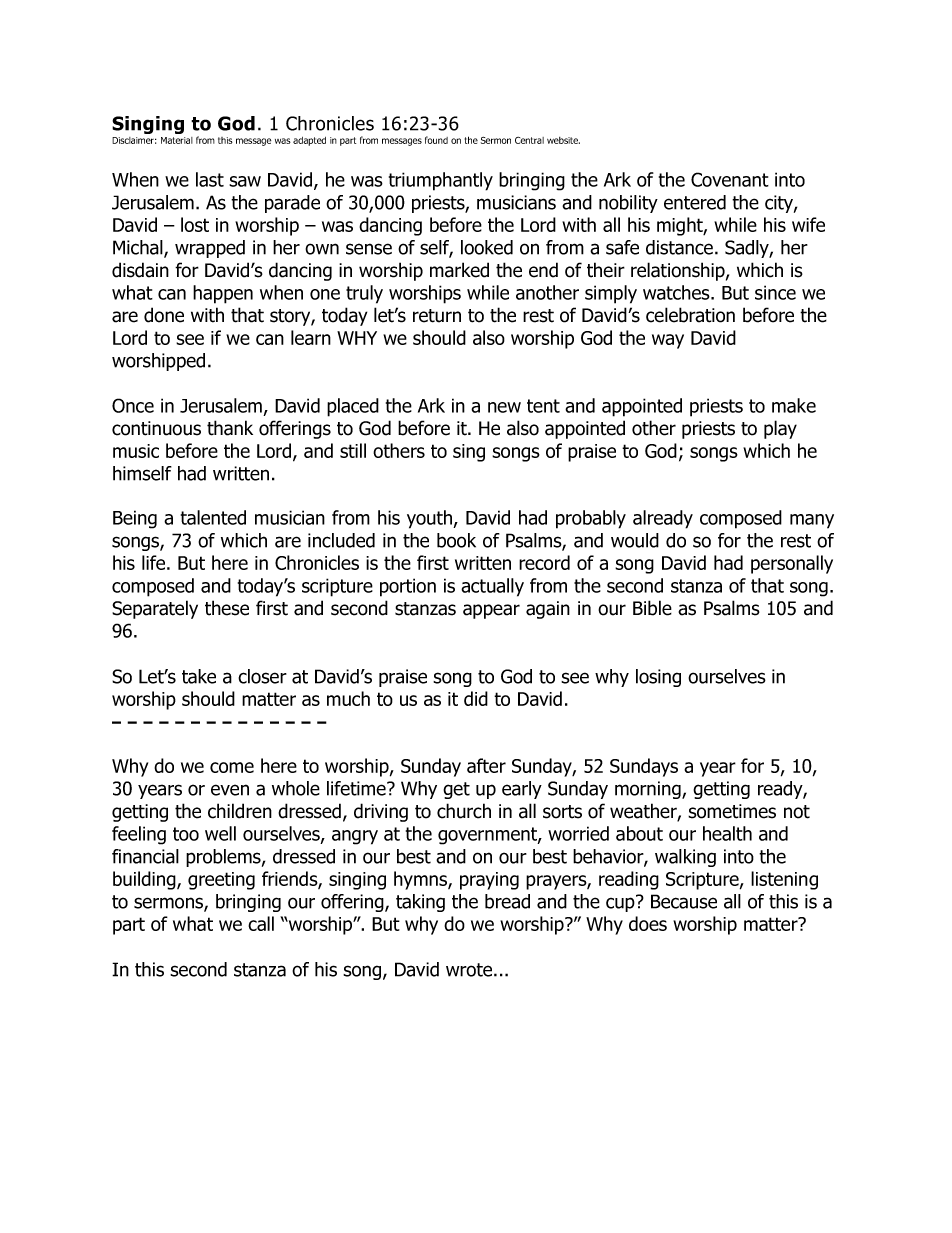 This image has height=1233, width=952. I want to click on play, so click(780, 429).
